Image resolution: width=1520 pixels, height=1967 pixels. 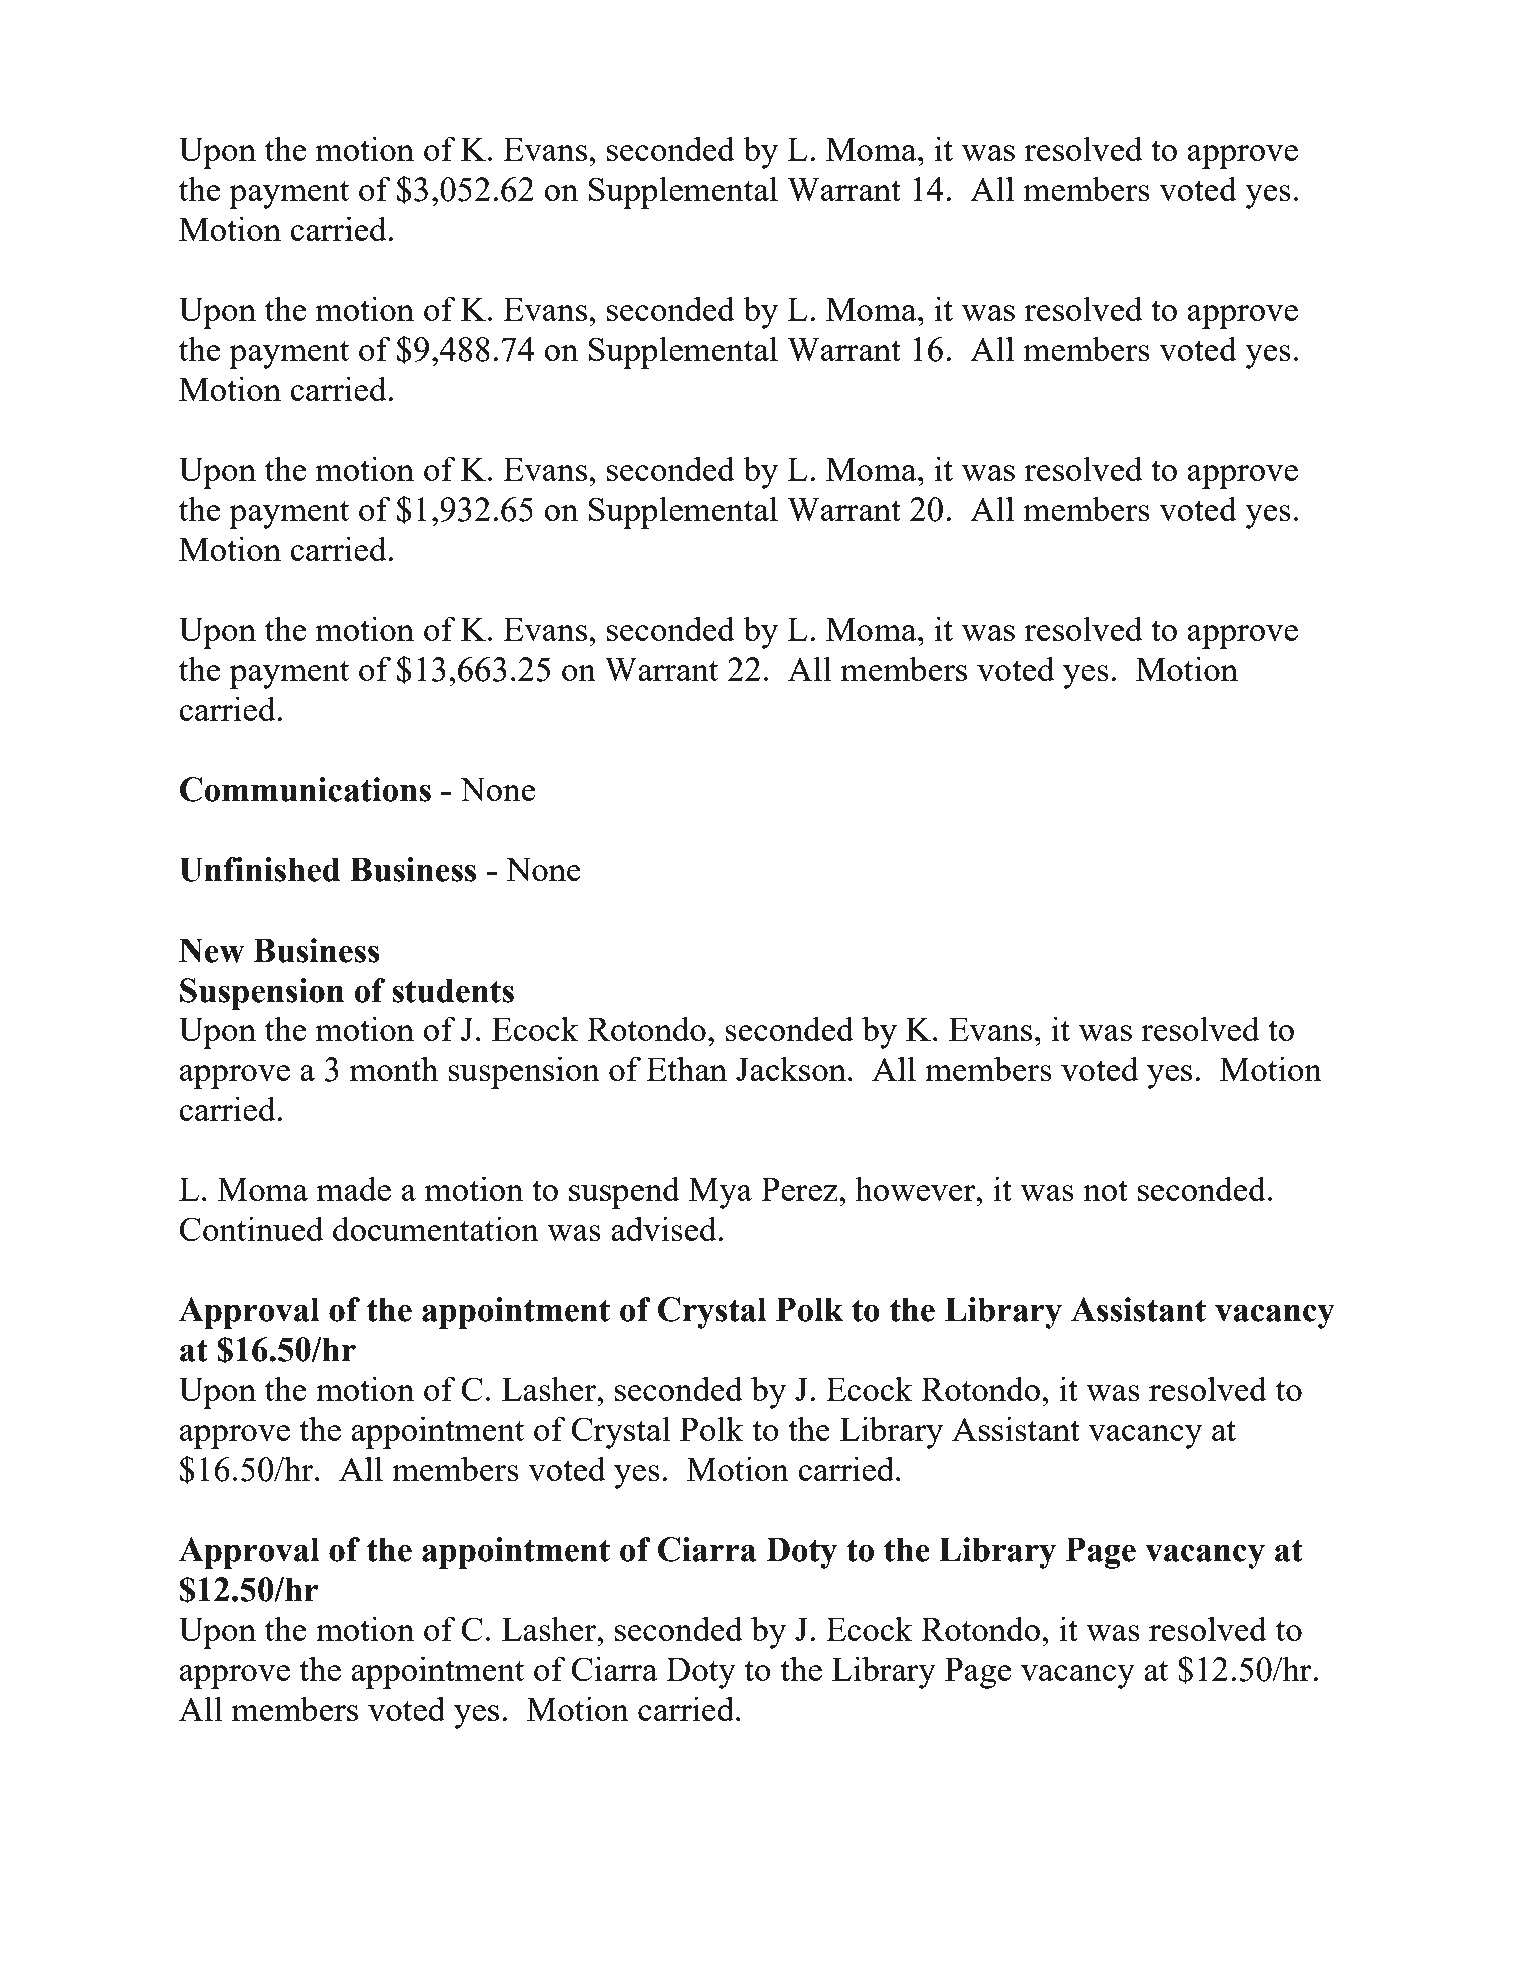 I want to click on not, so click(x=1105, y=1190).
